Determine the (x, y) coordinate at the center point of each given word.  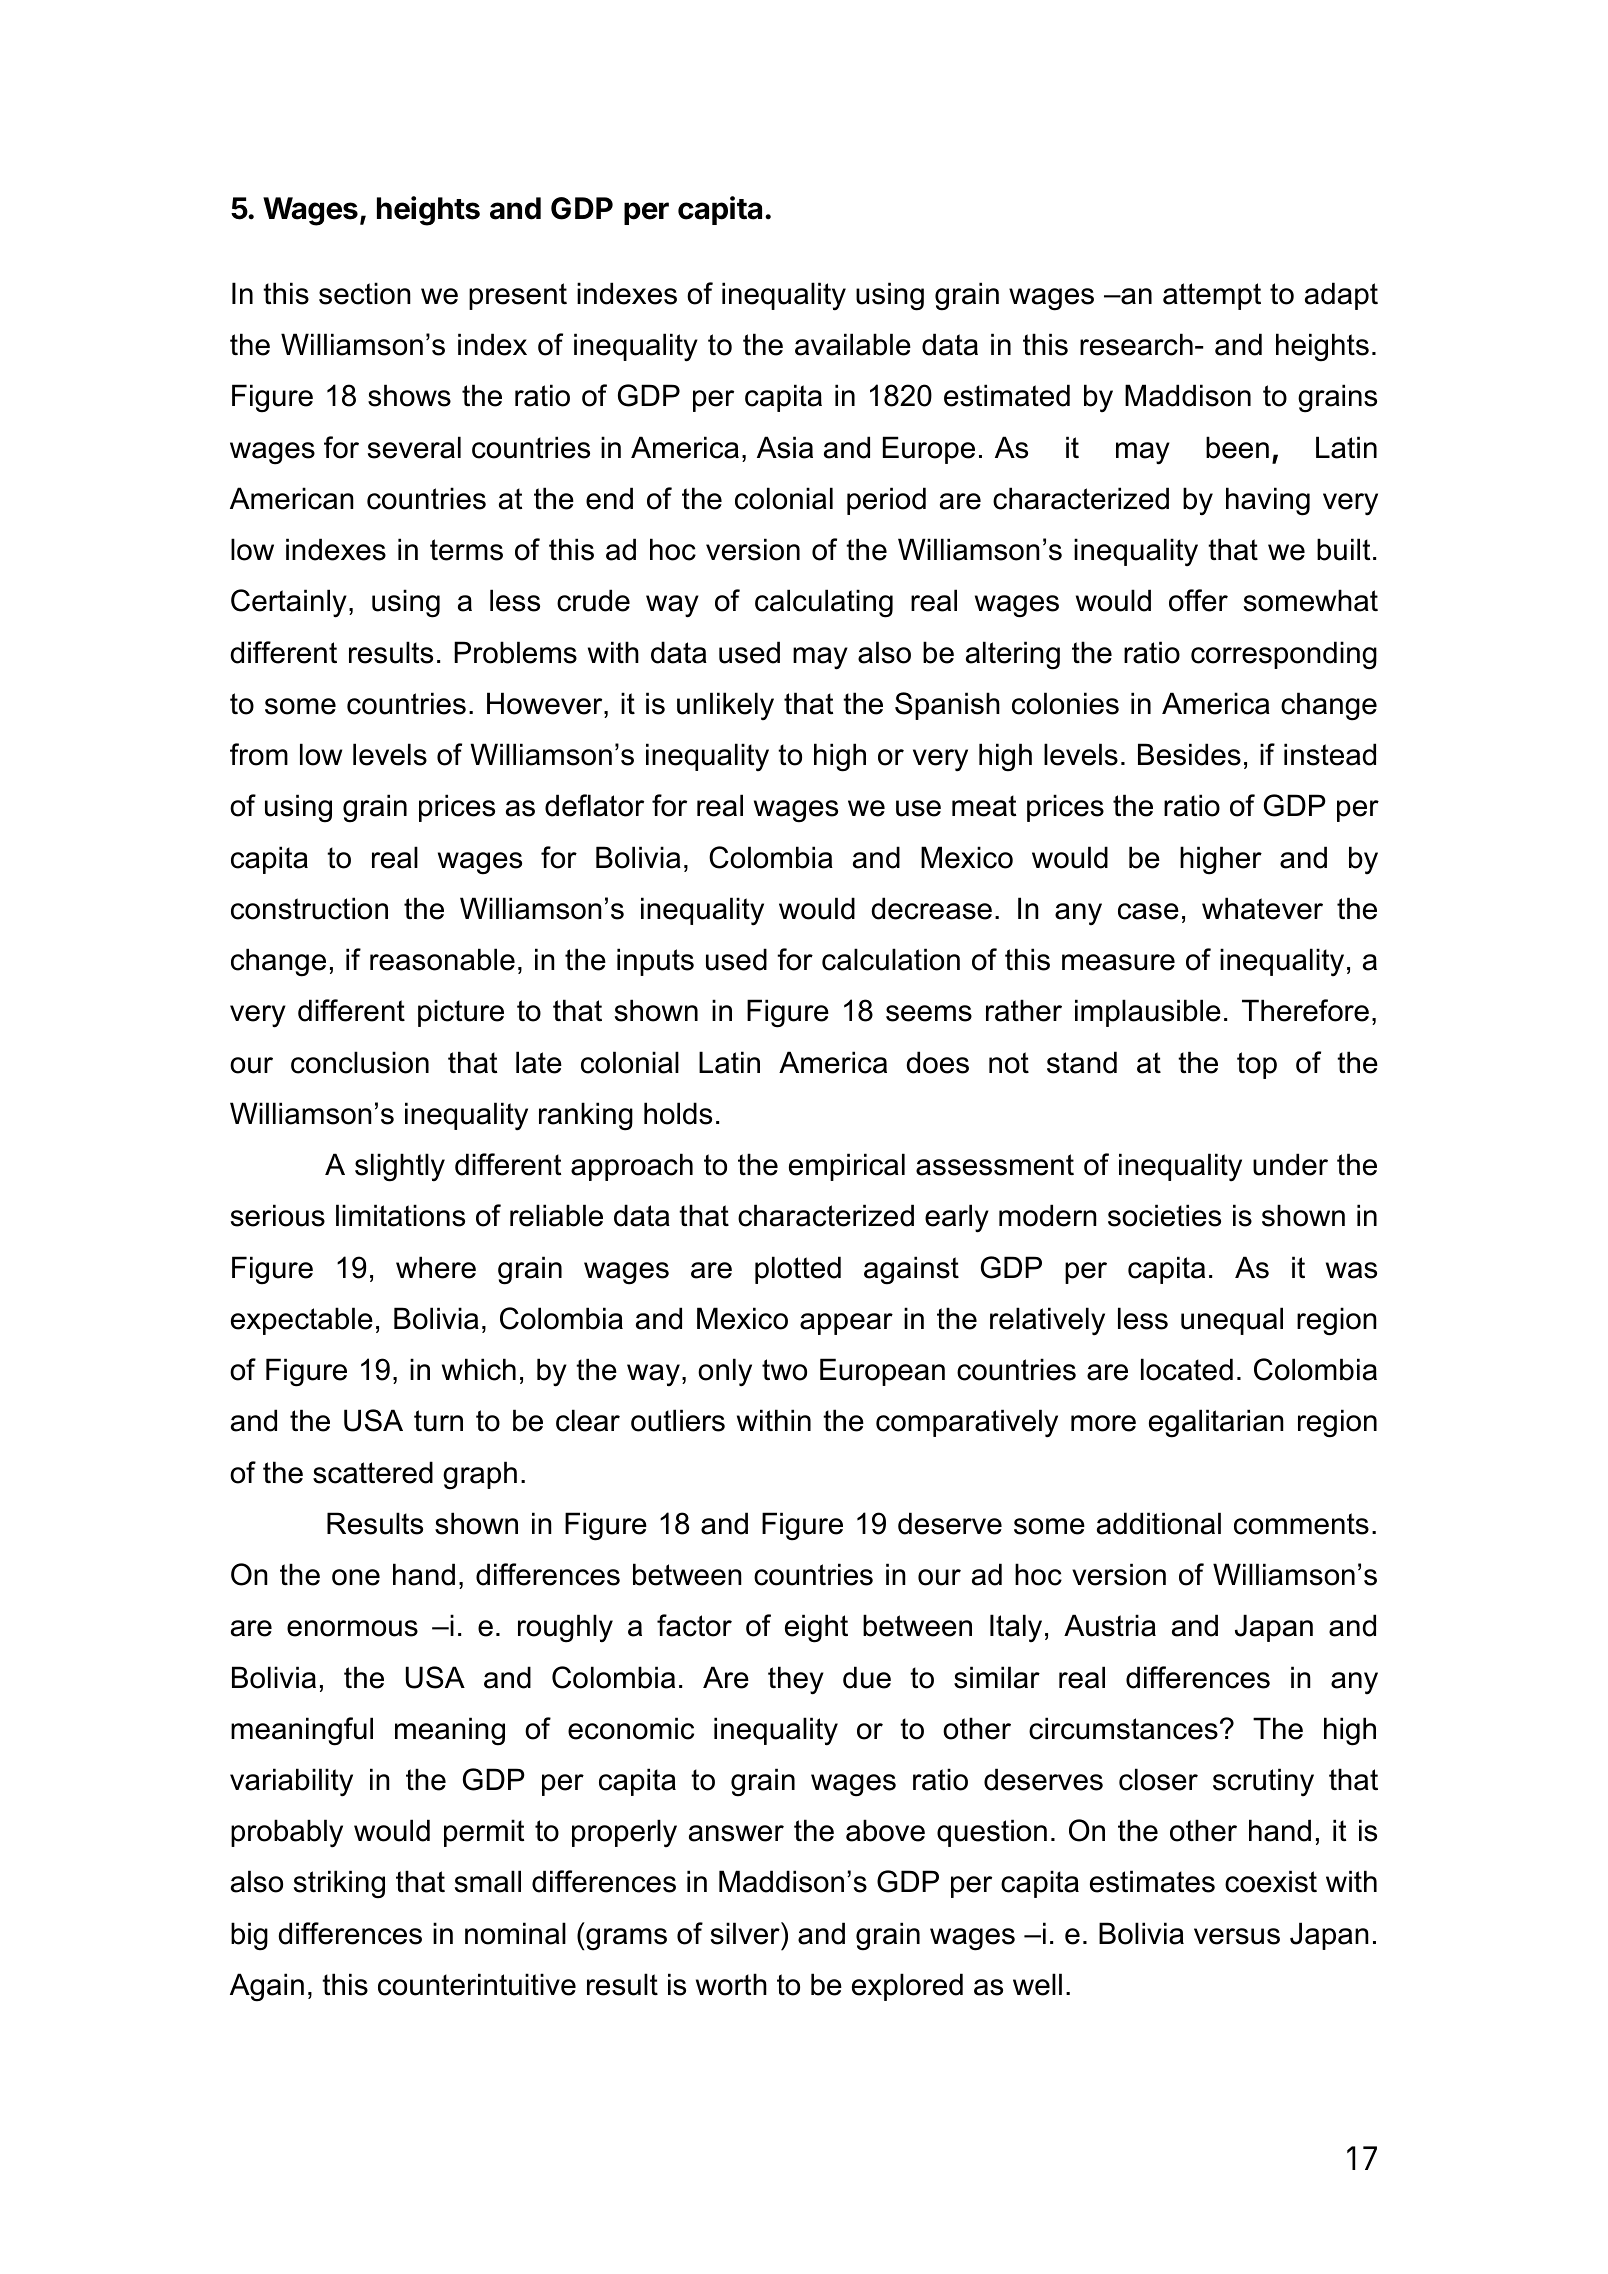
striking (339, 1884)
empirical (847, 1167)
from (259, 754)
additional (1159, 1523)
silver (746, 1933)
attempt (1212, 296)
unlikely (725, 706)
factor (694, 1625)
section (365, 293)
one (356, 1577)
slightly (400, 1167)
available (853, 344)
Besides (1189, 754)
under (1290, 1164)
